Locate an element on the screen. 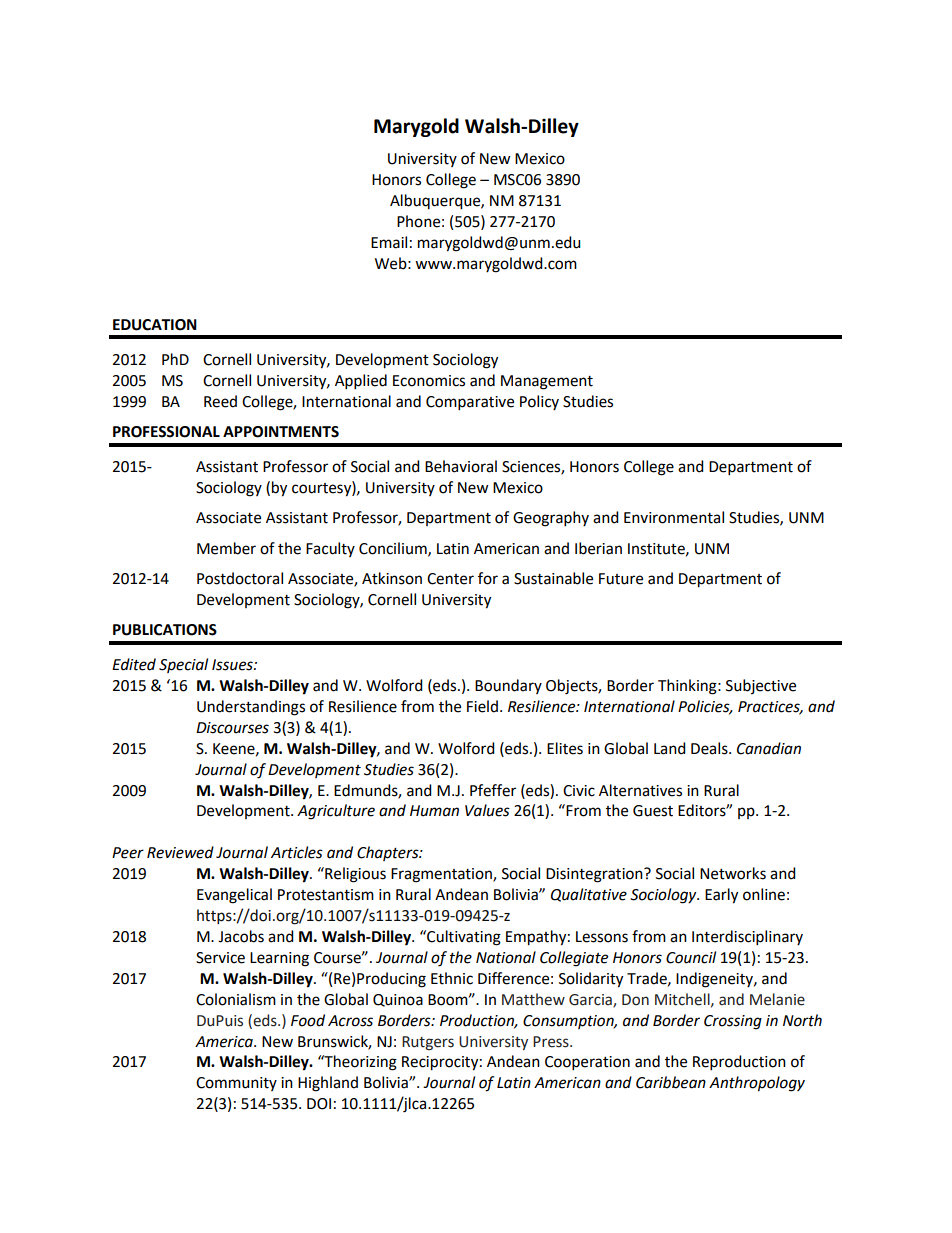 The image size is (952, 1233). Postdoctoral is located at coordinates (240, 578).
